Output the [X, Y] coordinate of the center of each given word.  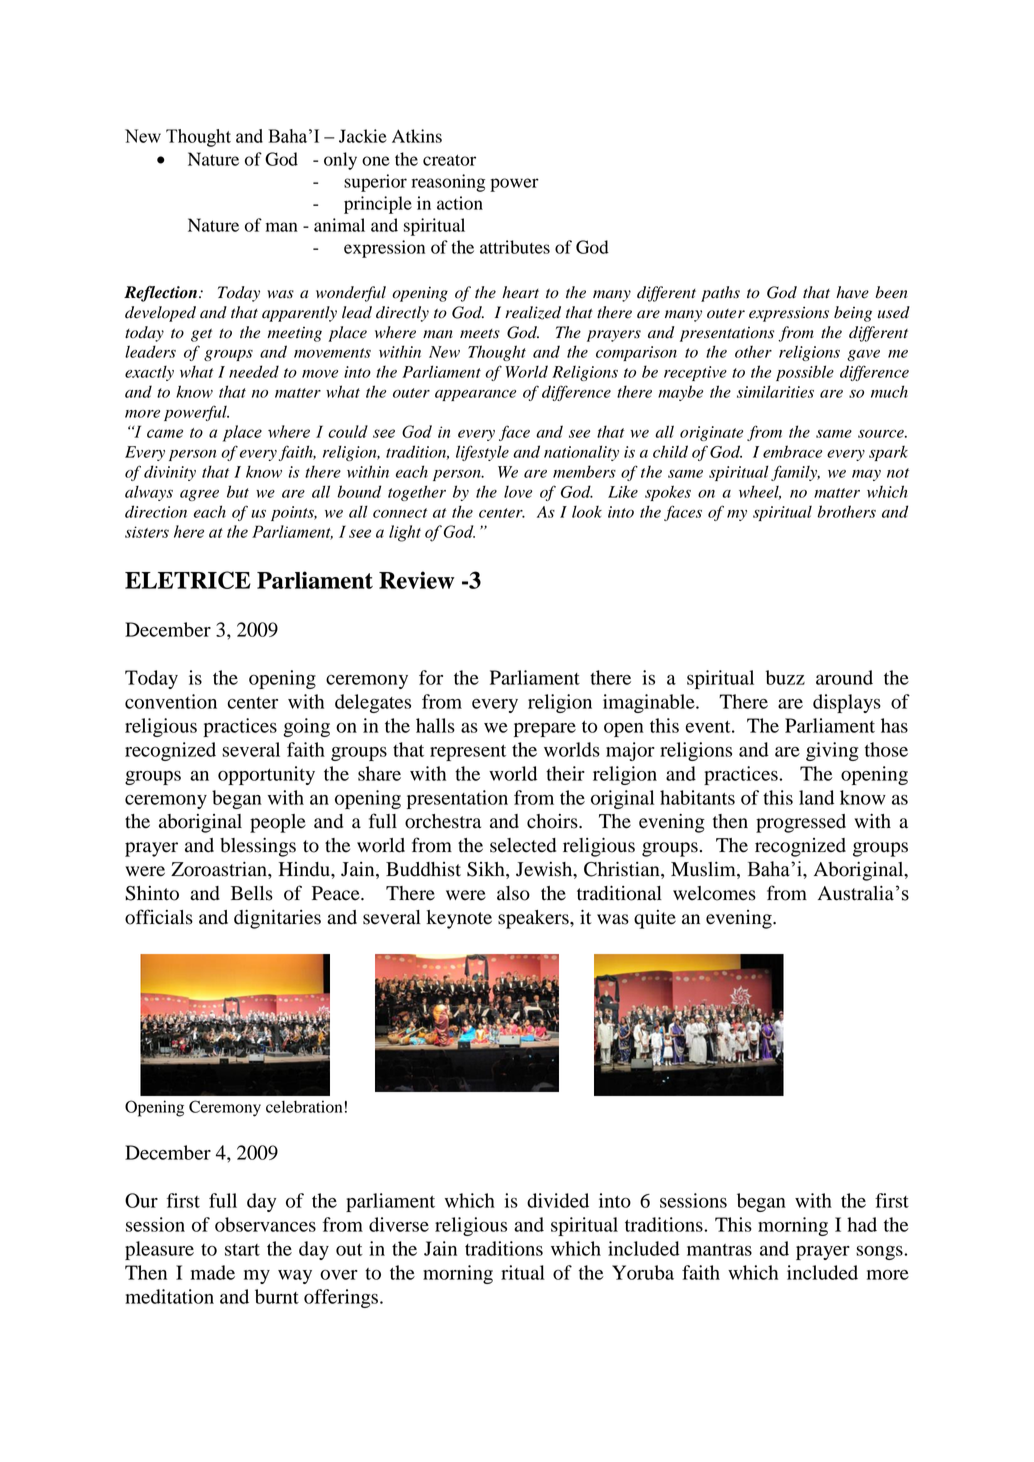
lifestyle [482, 453]
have [852, 292]
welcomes [714, 893]
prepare [545, 730]
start [242, 1250]
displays [847, 703]
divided [558, 1200]
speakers [534, 919]
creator [449, 160]
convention [171, 701]
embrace [792, 451]
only [340, 161]
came [165, 433]
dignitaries [277, 919]
